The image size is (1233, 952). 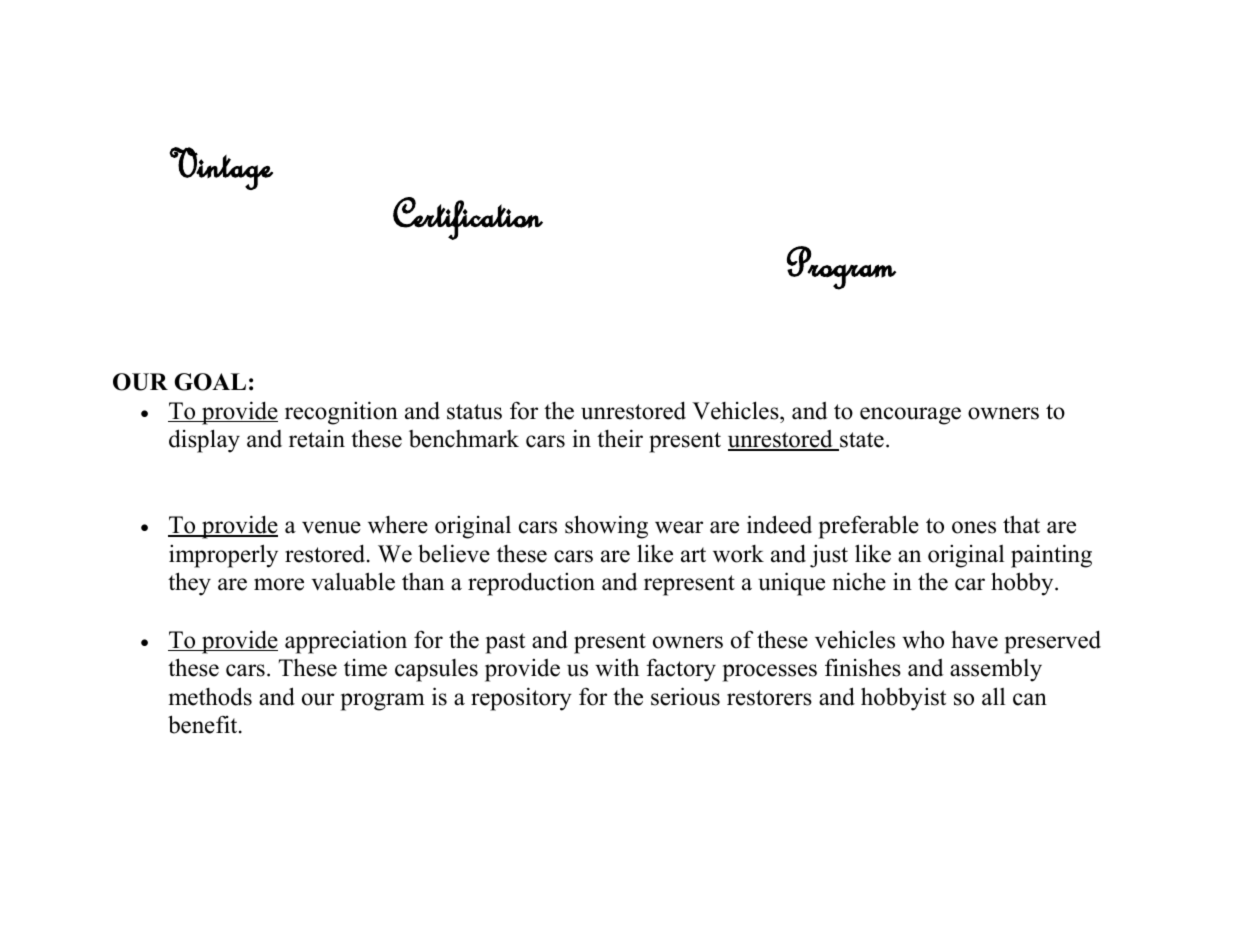 I want to click on encourage, so click(x=910, y=416).
